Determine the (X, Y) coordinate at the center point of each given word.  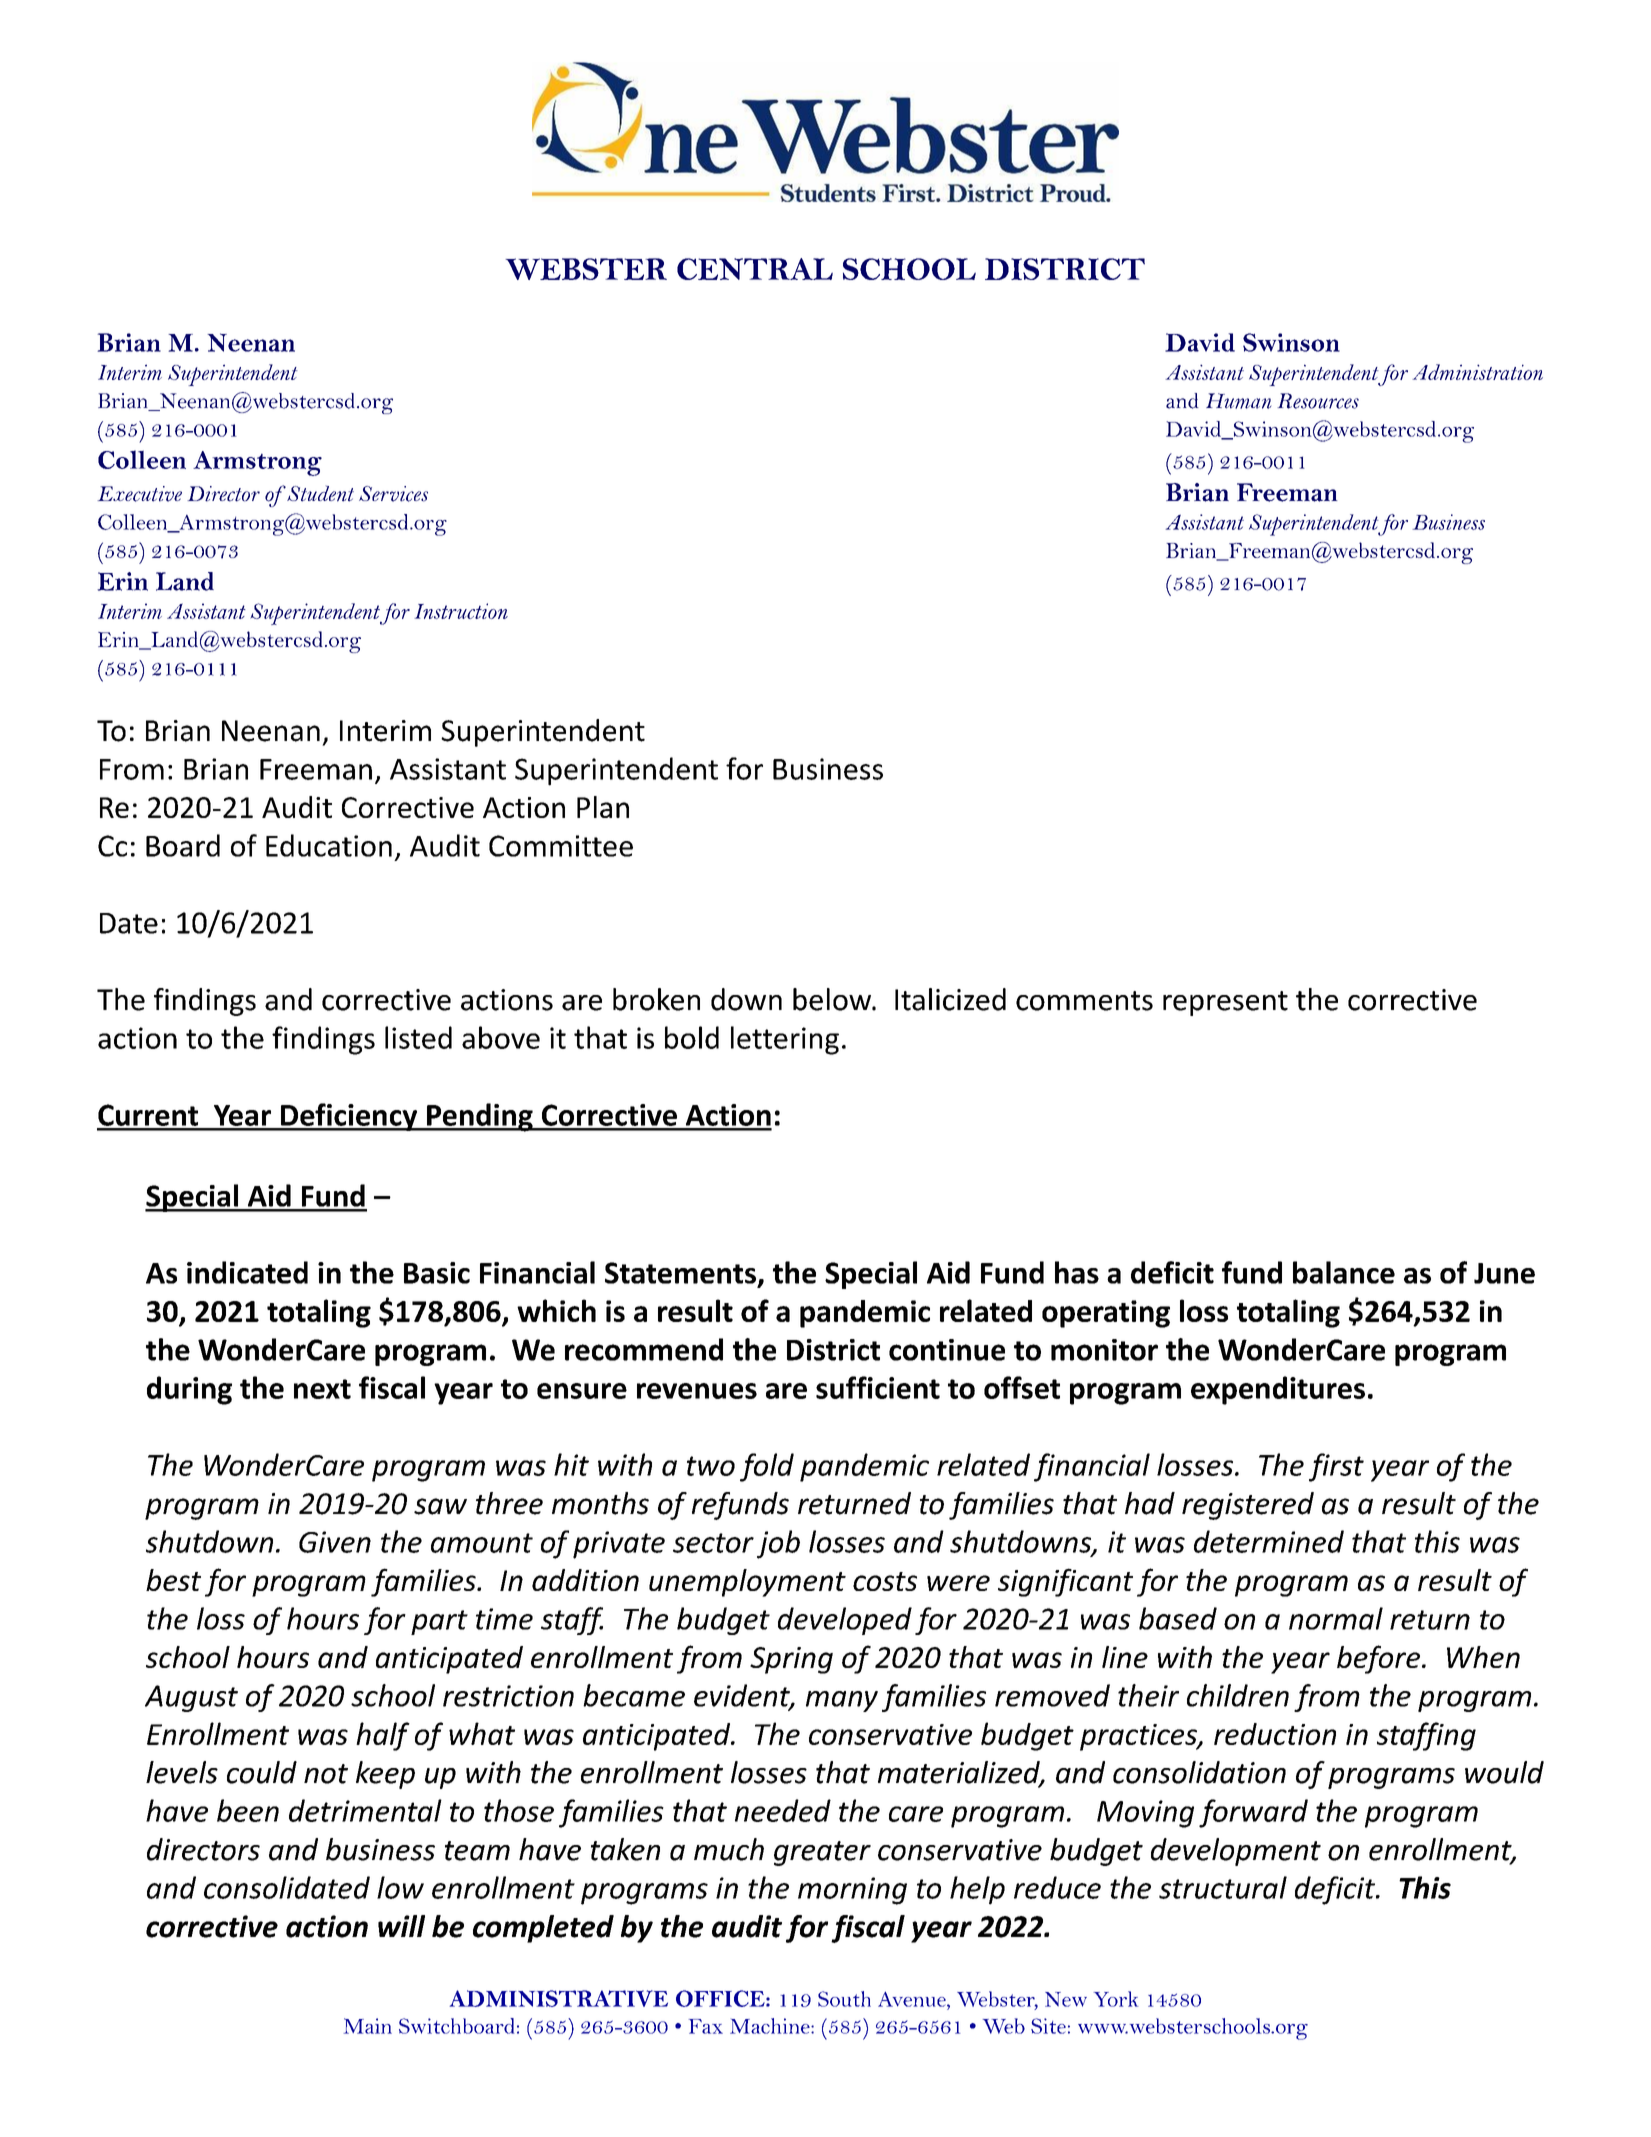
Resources (1318, 401)
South (844, 1999)
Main (368, 2026)
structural (1223, 1887)
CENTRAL (755, 269)
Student (319, 494)
